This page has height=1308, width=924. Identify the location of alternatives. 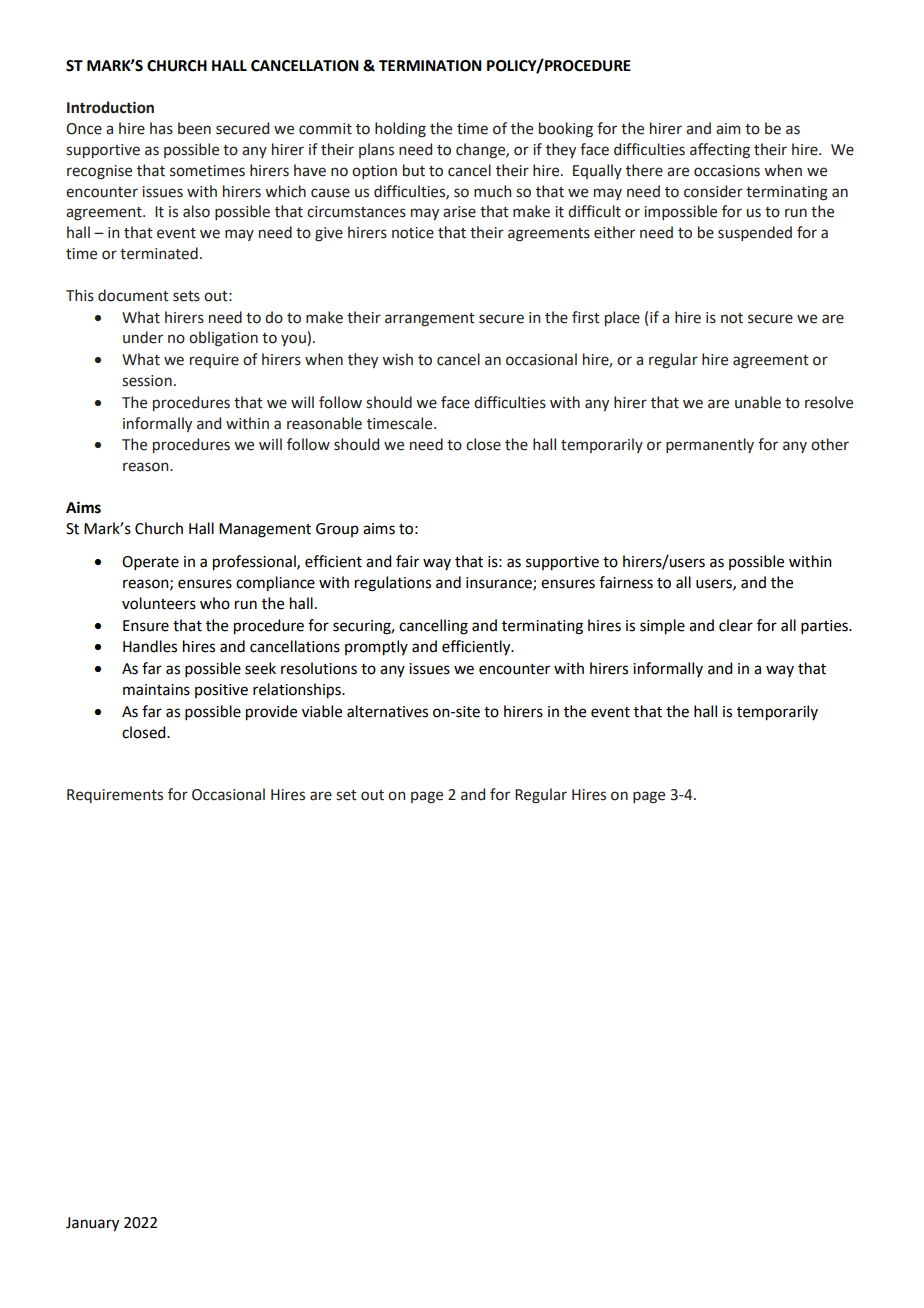
(387, 711).
